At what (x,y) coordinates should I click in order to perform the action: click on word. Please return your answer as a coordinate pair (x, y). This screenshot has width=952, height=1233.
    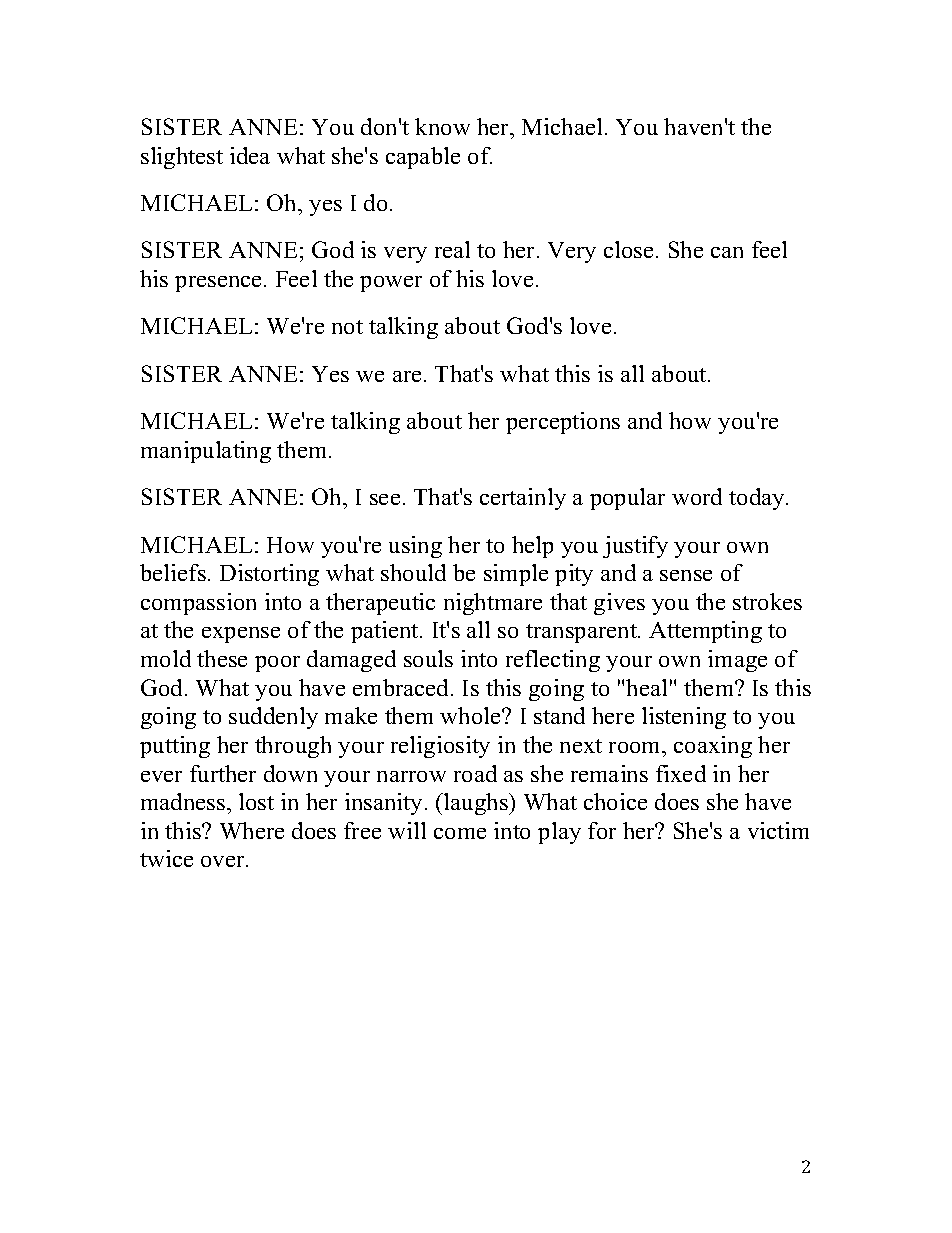
    Looking at the image, I should click on (697, 496).
